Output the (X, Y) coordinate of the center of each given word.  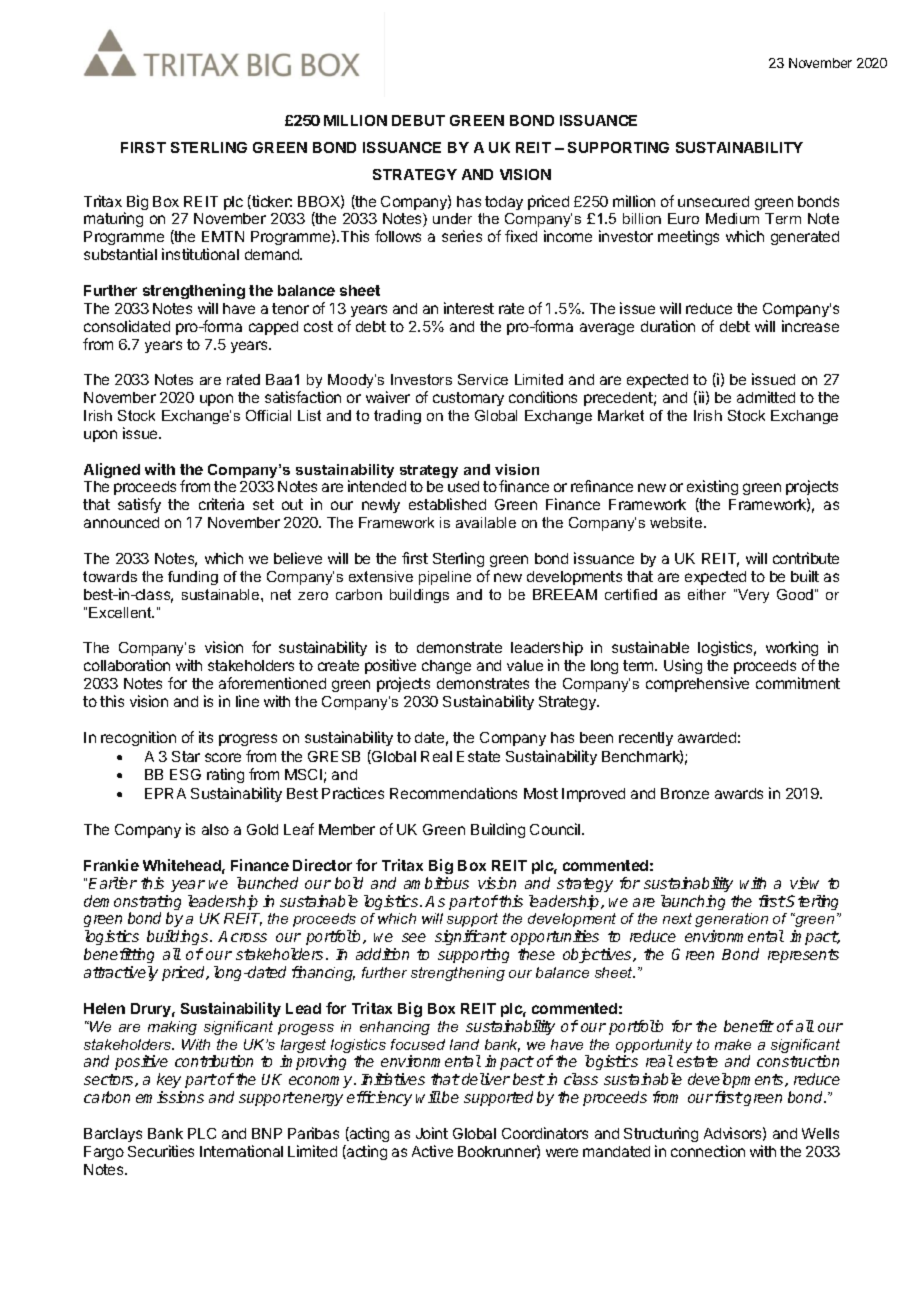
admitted (766, 397)
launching (693, 902)
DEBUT (418, 120)
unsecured (713, 201)
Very (752, 596)
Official (268, 415)
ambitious (436, 883)
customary (468, 399)
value (525, 665)
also (215, 829)
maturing (113, 219)
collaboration (127, 665)
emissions (170, 1097)
